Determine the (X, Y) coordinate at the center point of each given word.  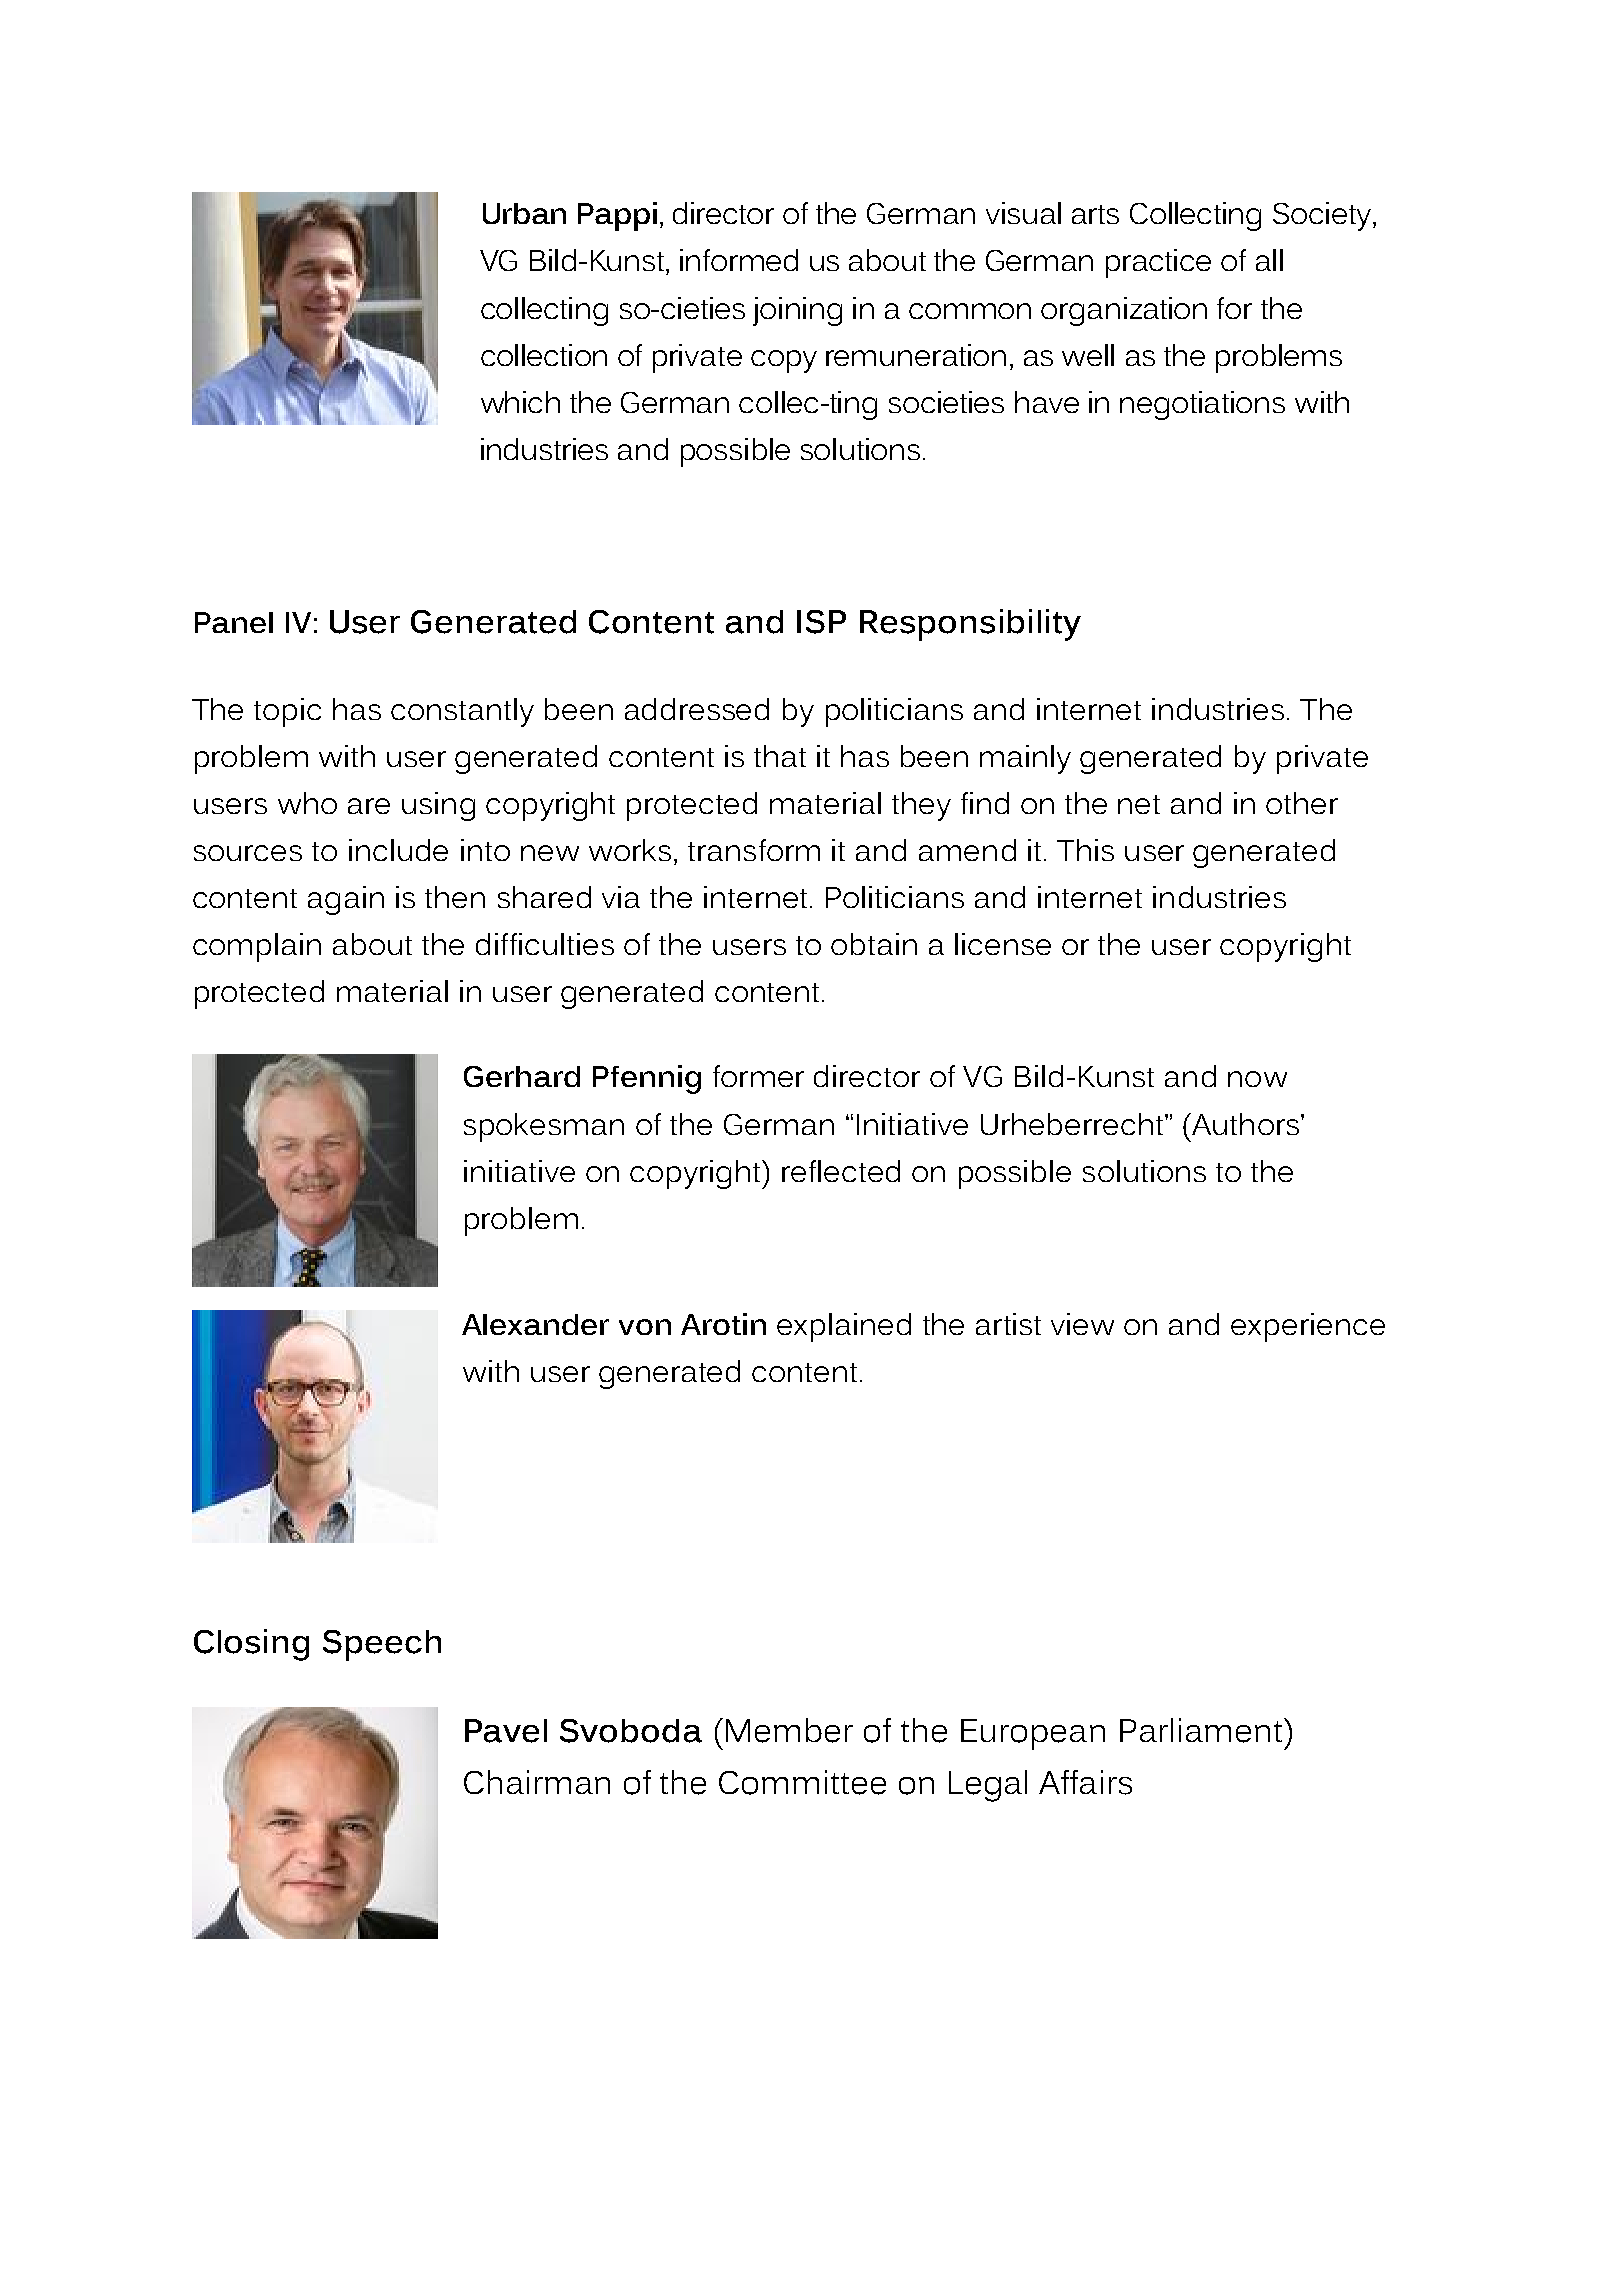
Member (789, 1730)
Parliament (1202, 1730)
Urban (524, 213)
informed (739, 260)
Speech (382, 1645)
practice (1158, 263)
